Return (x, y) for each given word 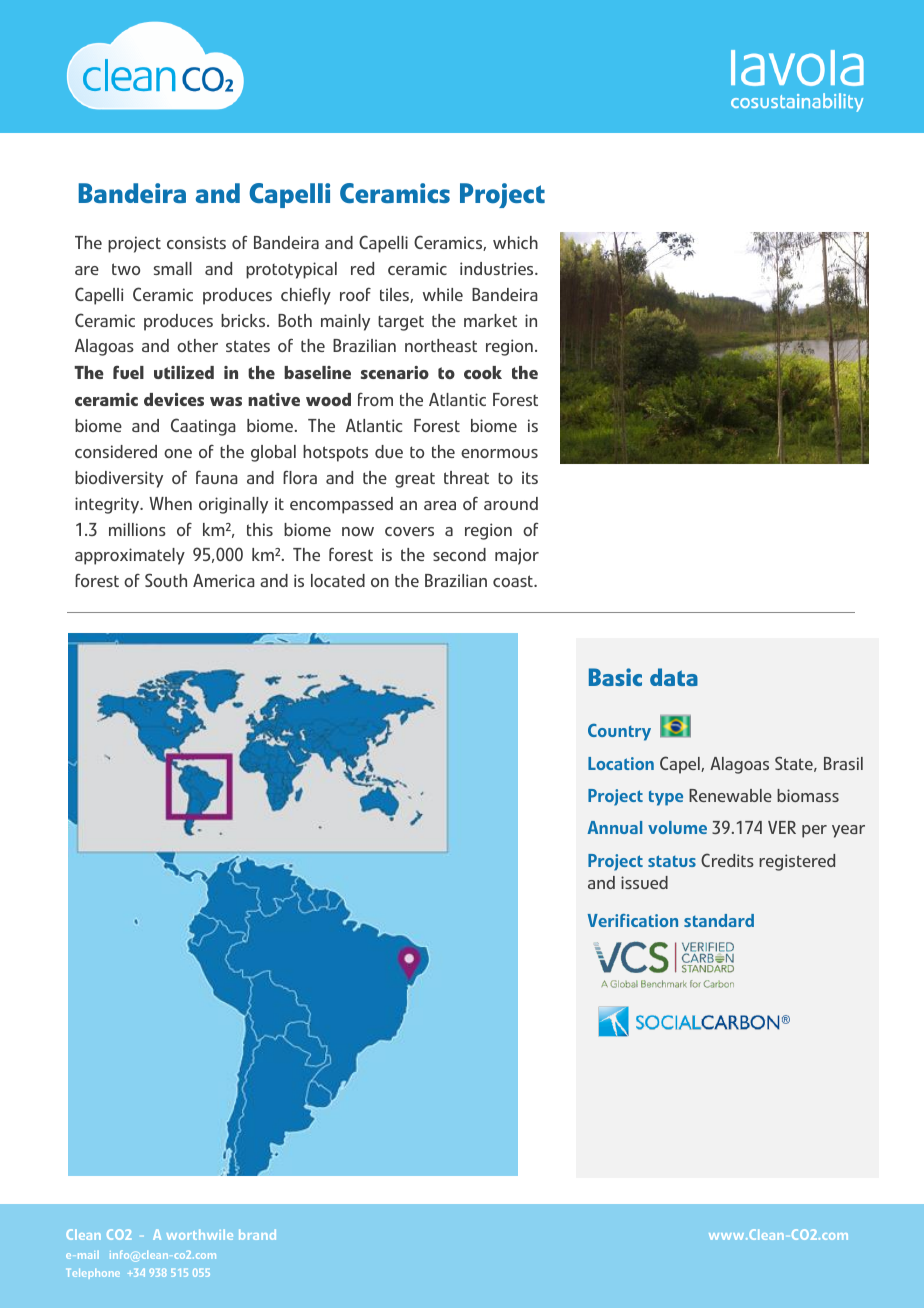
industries (498, 268)
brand (257, 1234)
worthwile (200, 1234)
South (166, 580)
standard (719, 920)
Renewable (730, 795)
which (515, 242)
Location (621, 763)
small (173, 268)
